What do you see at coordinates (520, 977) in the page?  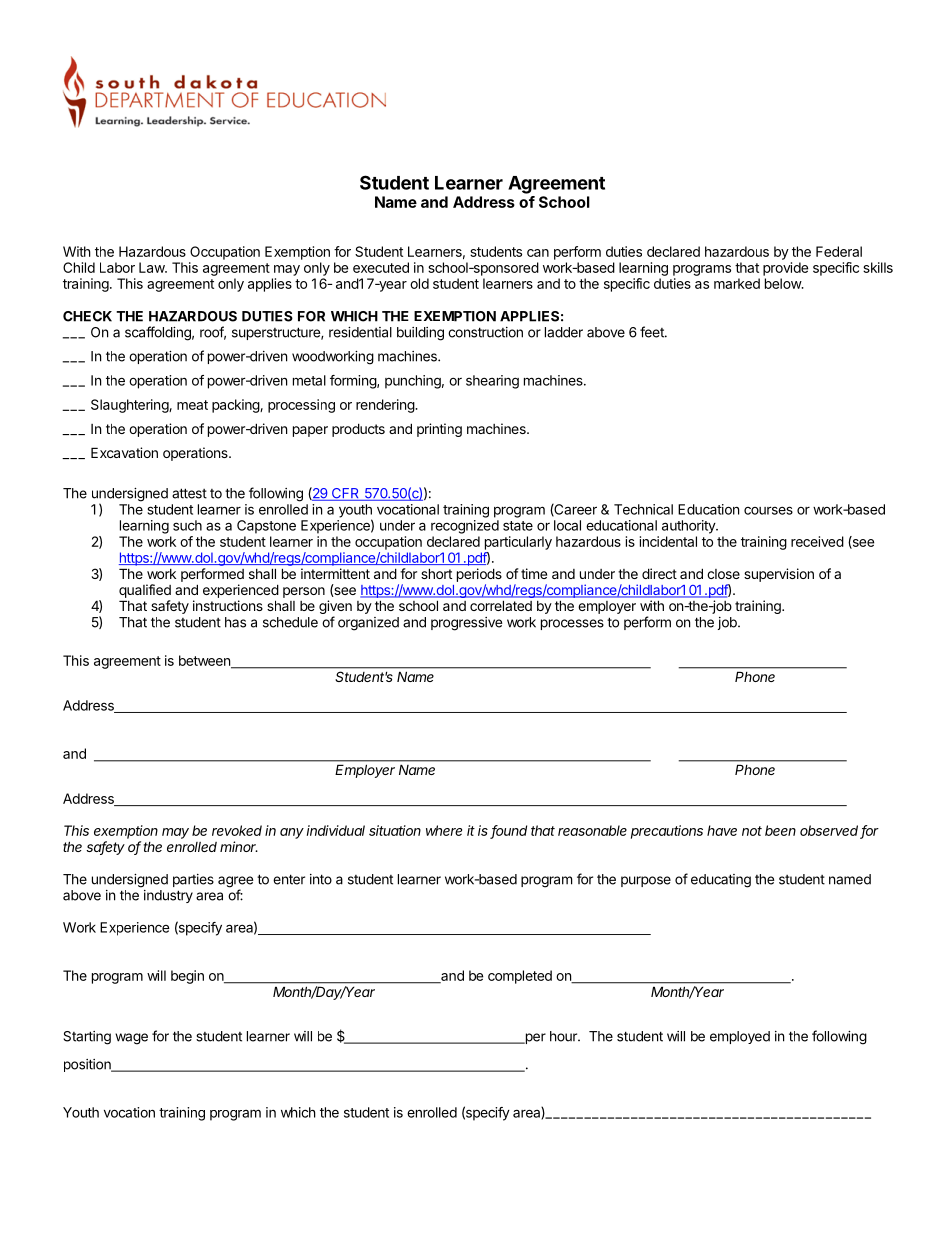 I see `completed` at bounding box center [520, 977].
